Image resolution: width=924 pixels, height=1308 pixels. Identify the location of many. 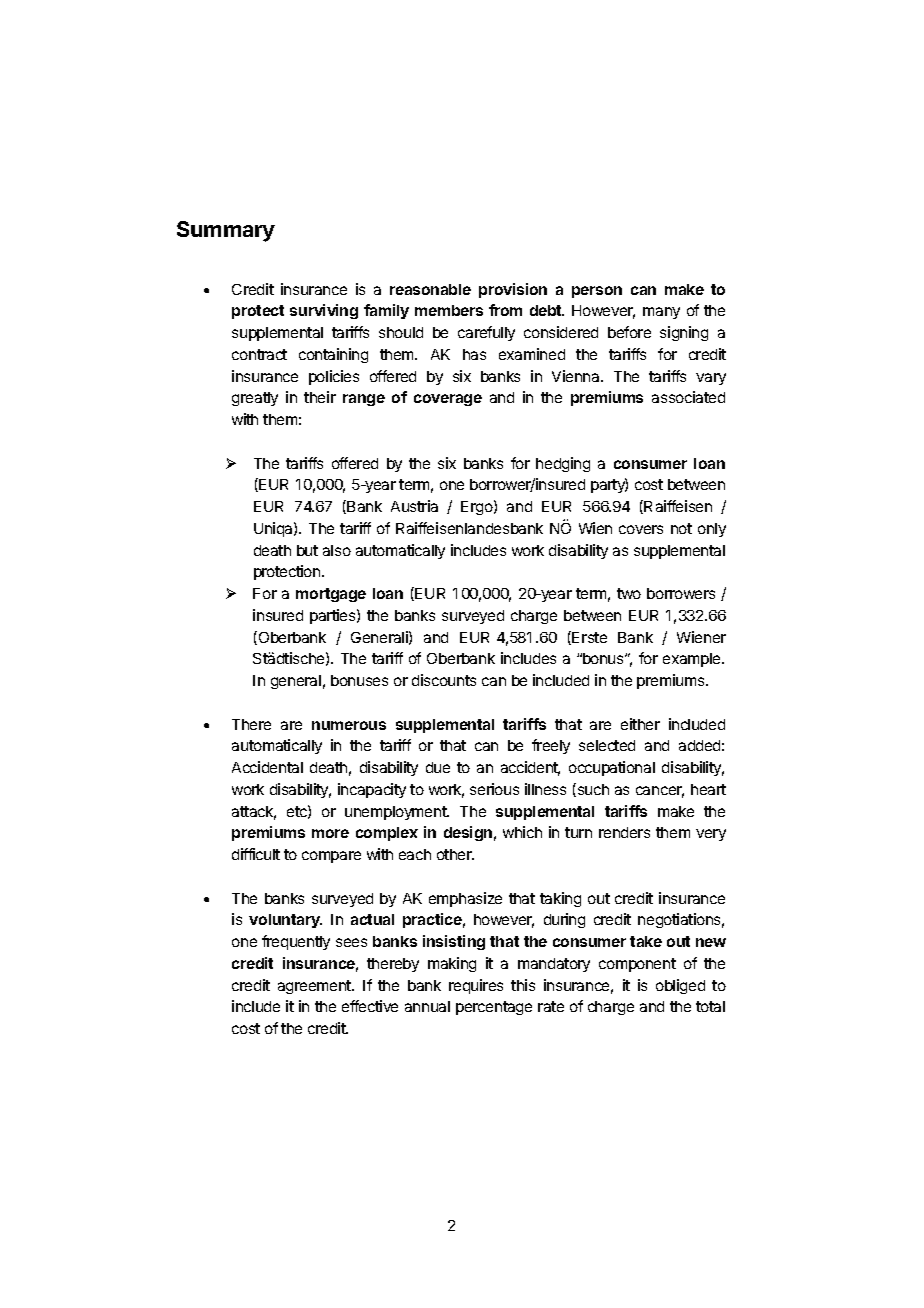
(661, 313).
